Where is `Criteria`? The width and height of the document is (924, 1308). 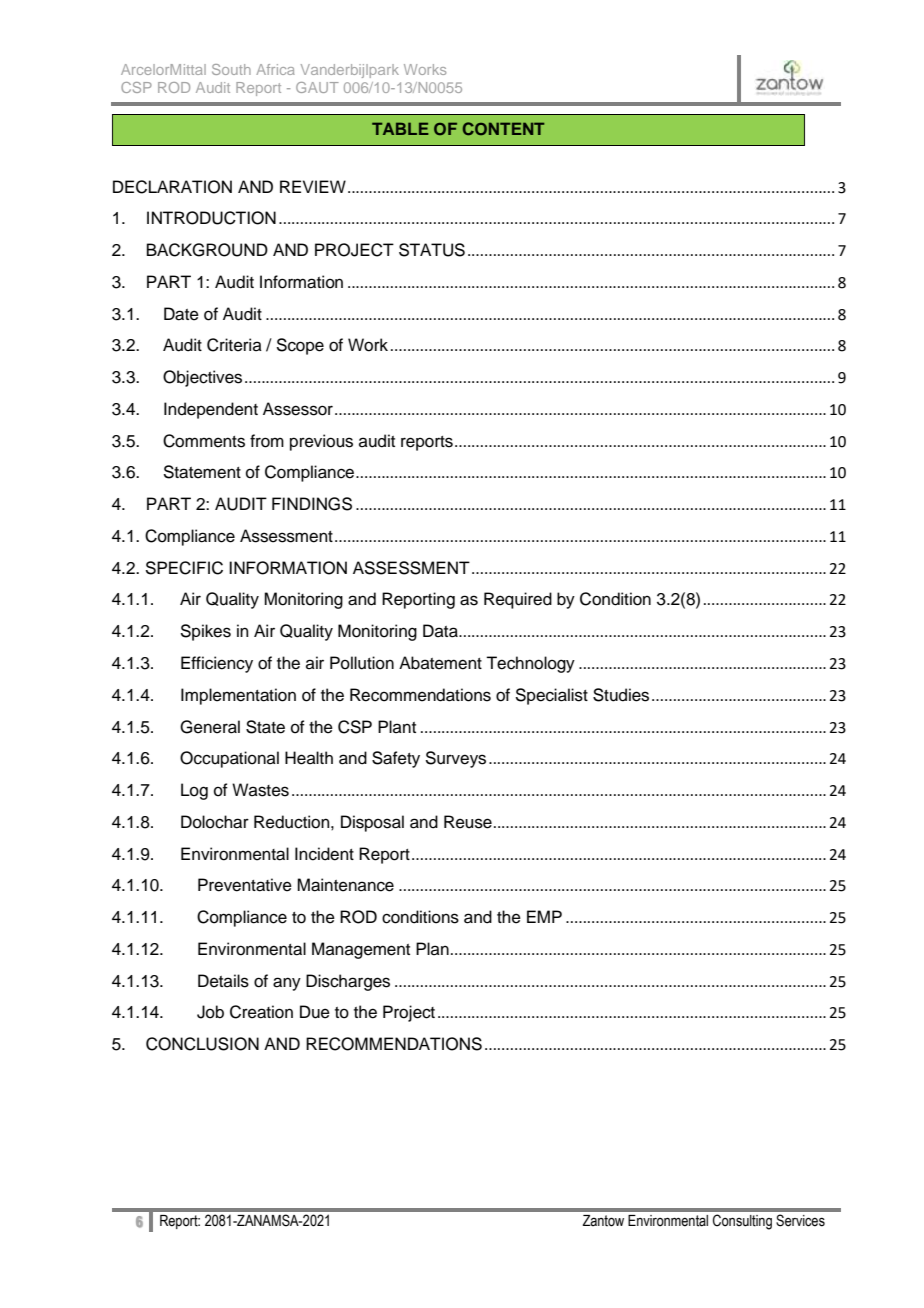
Criteria is located at coordinates (234, 345).
